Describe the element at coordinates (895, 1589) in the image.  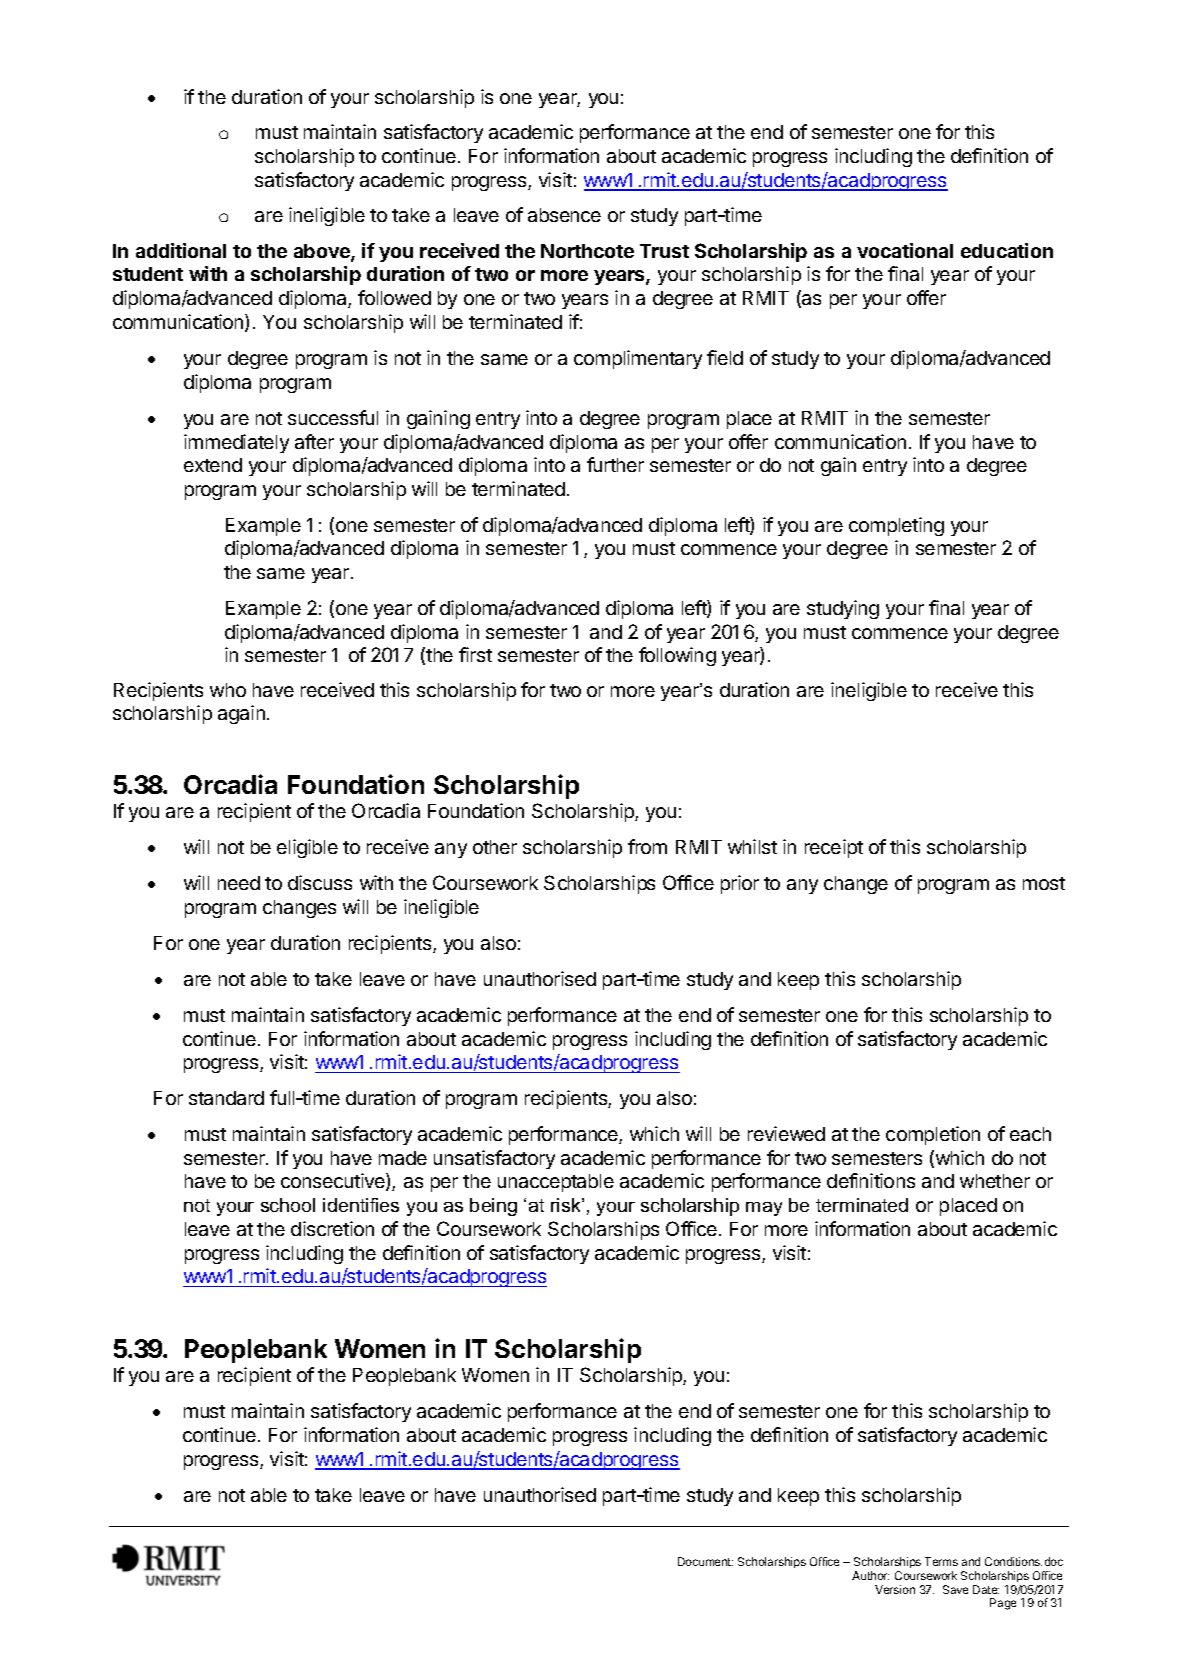
I see `Version` at that location.
